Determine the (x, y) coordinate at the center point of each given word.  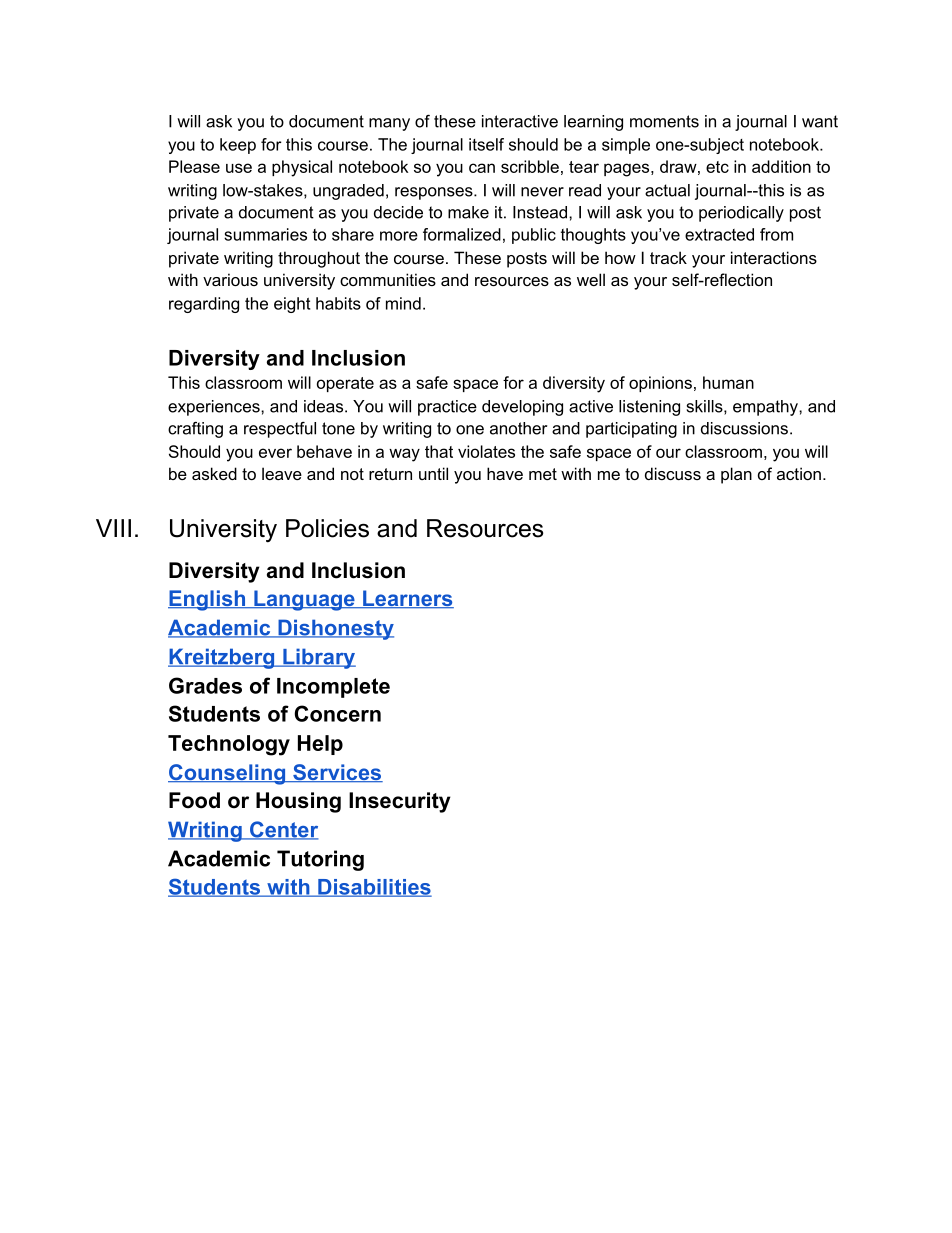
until (433, 473)
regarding (204, 305)
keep (238, 146)
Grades (205, 685)
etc (717, 167)
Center (283, 830)
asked (214, 473)
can (482, 168)
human (728, 382)
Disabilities (374, 888)
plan (736, 475)
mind (403, 303)
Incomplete (333, 688)
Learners (407, 599)
